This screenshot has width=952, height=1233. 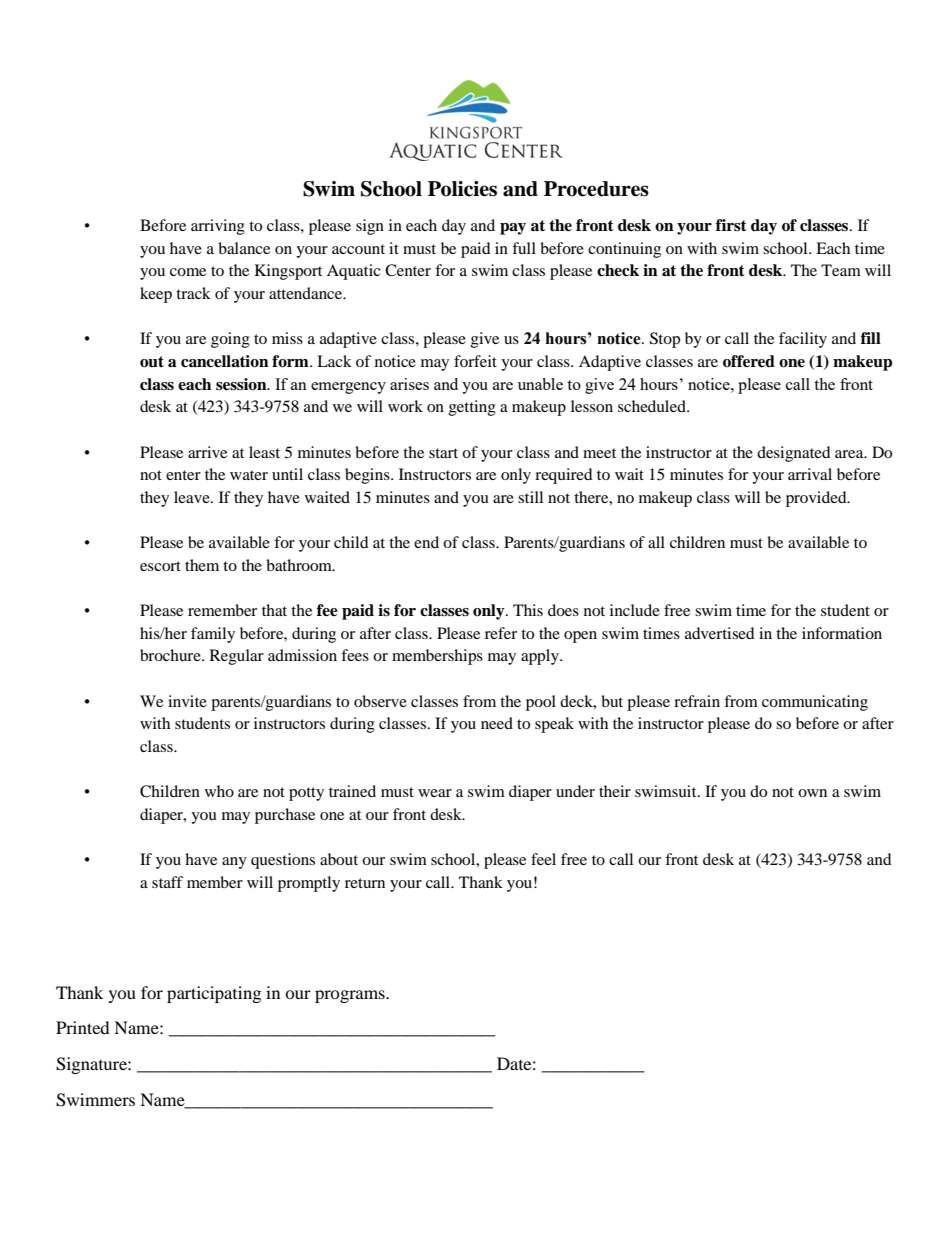 What do you see at coordinates (528, 610) in the screenshot?
I see `This` at bounding box center [528, 610].
